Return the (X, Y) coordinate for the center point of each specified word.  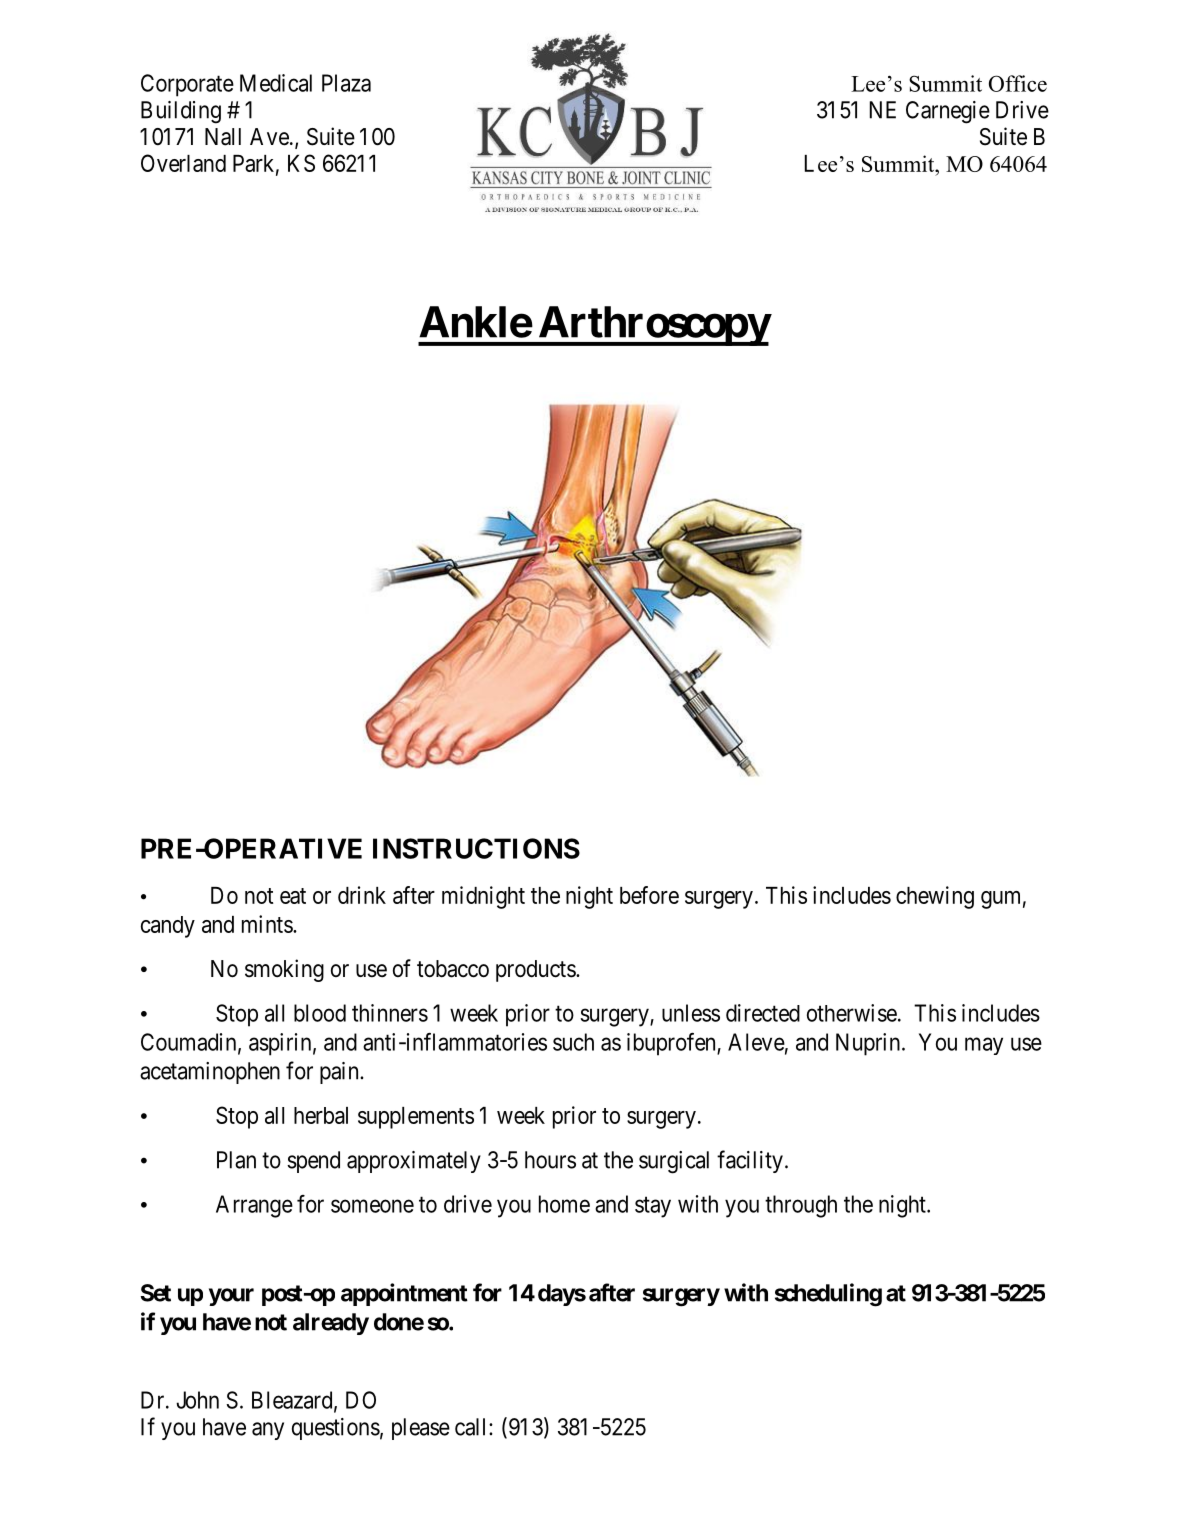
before (649, 895)
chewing (935, 897)
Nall (223, 137)
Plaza (346, 83)
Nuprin (869, 1044)
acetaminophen (210, 1073)
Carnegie (948, 112)
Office (1018, 83)
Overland (183, 163)
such (573, 1042)
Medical (276, 83)
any (268, 1431)
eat (293, 896)
